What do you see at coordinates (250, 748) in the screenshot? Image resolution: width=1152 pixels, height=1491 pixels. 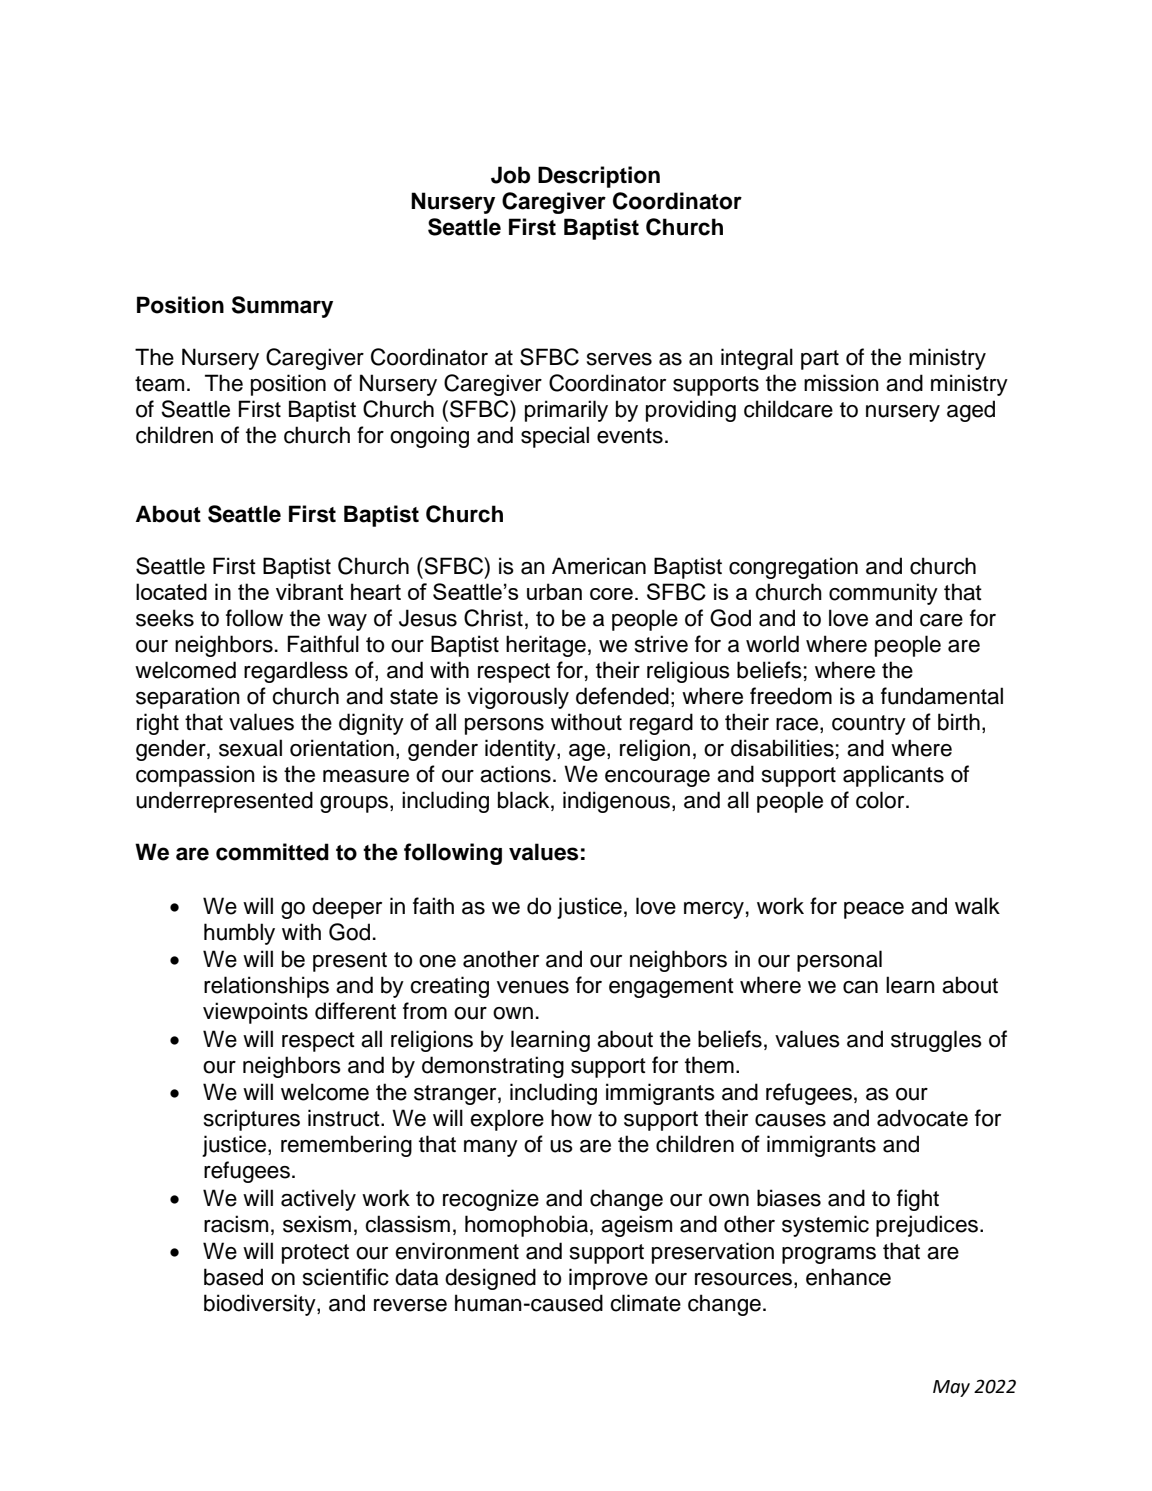 I see `sexual` at bounding box center [250, 748].
